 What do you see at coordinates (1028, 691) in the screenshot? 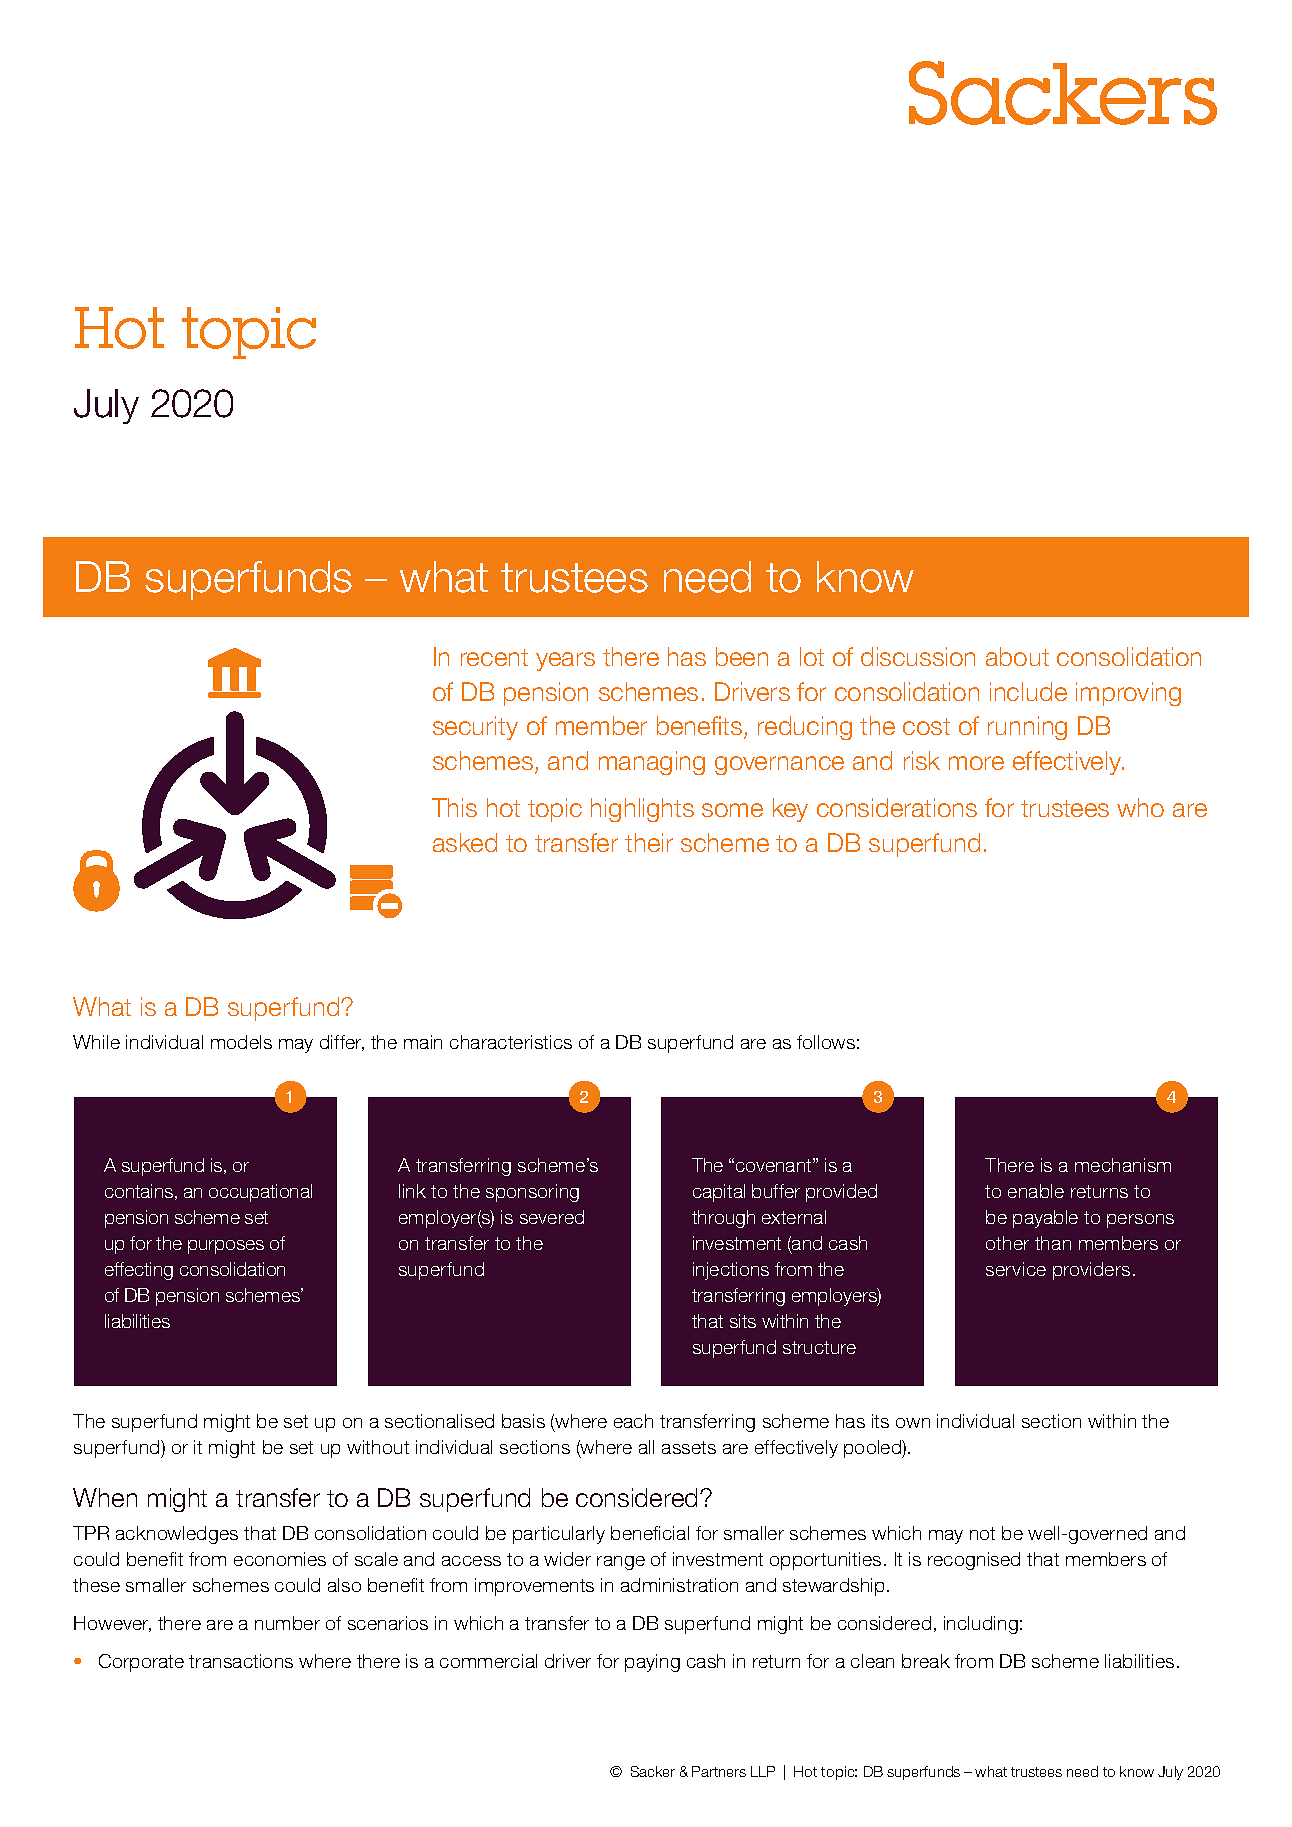
I see `include` at bounding box center [1028, 691].
